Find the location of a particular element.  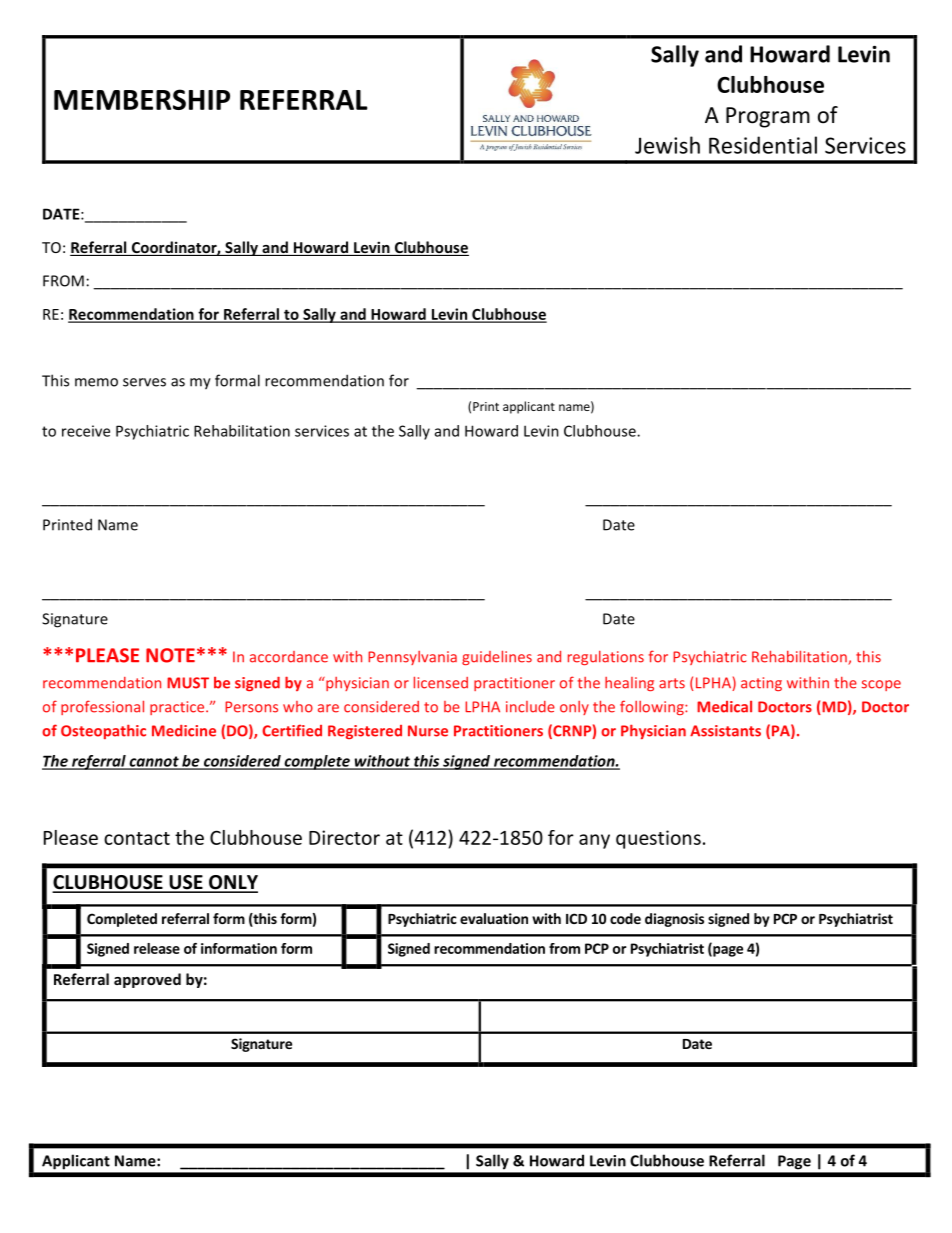

MEMBERSHIP is located at coordinates (142, 99).
